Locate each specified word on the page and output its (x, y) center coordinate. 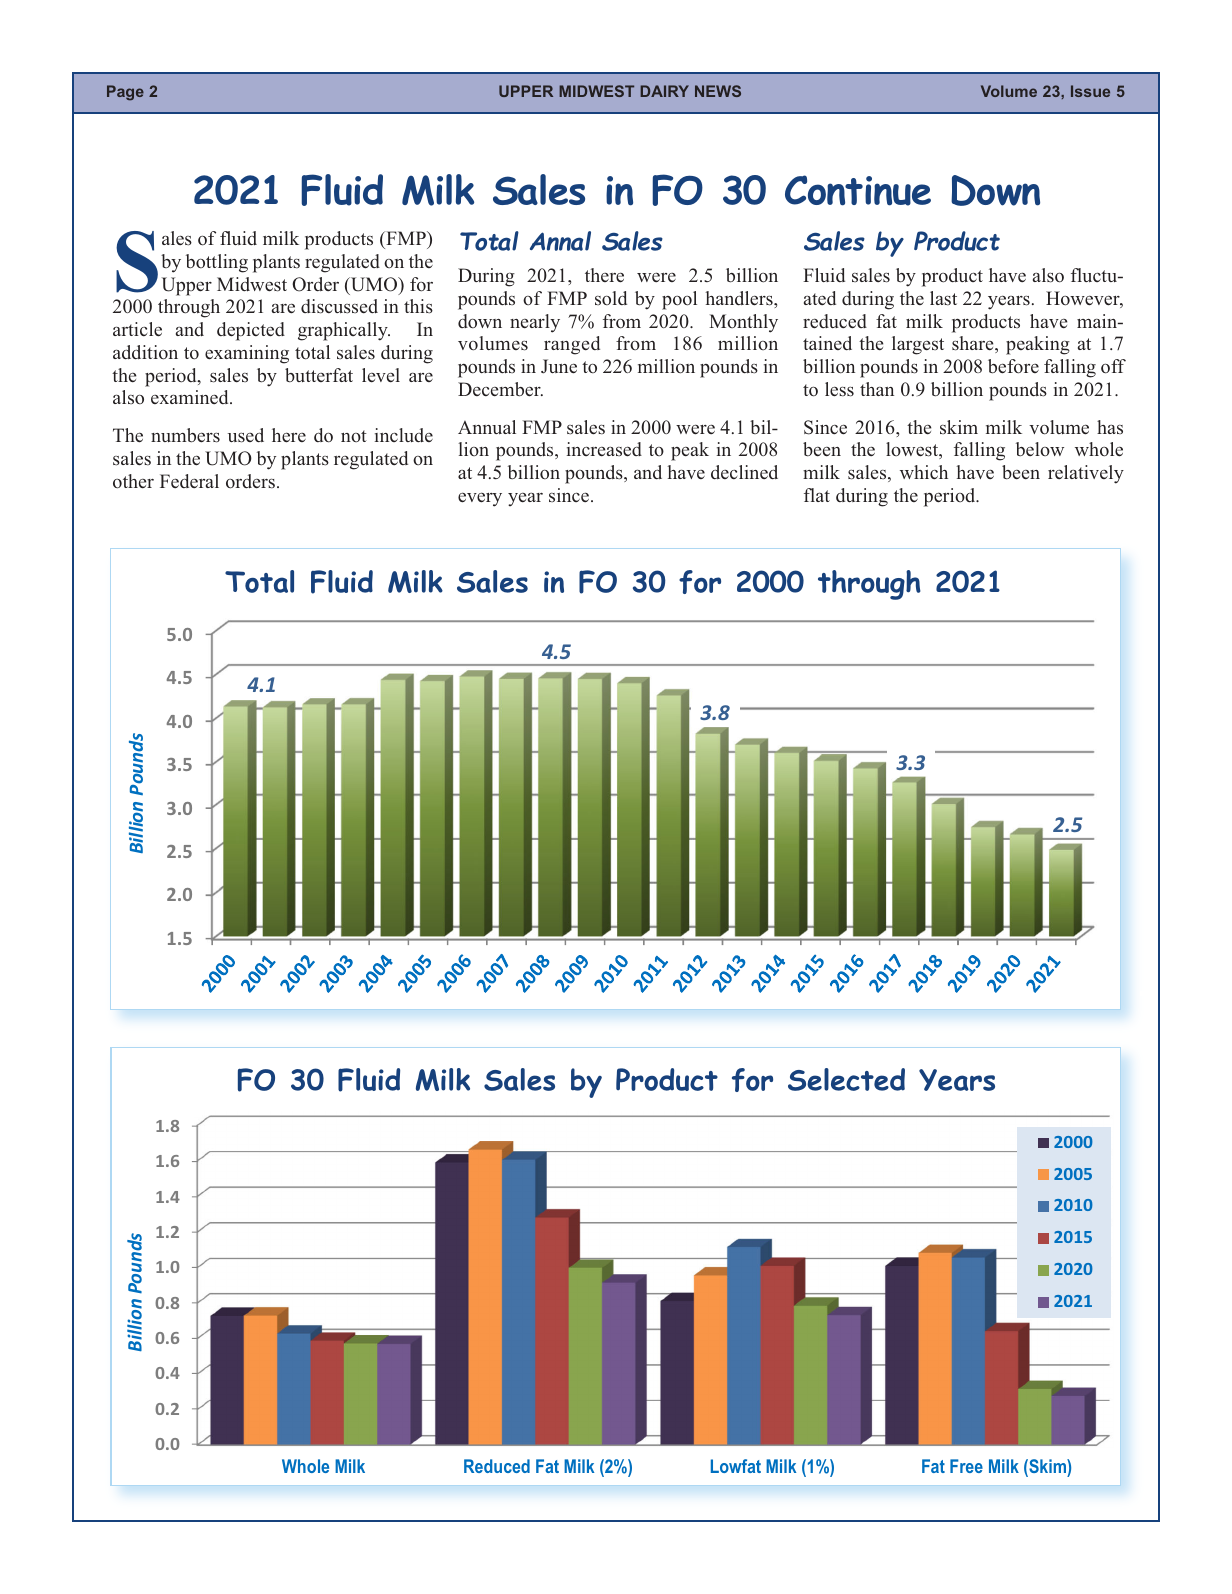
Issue (1090, 91)
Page (125, 93)
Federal (189, 481)
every (480, 499)
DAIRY (664, 91)
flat (817, 495)
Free (966, 1466)
